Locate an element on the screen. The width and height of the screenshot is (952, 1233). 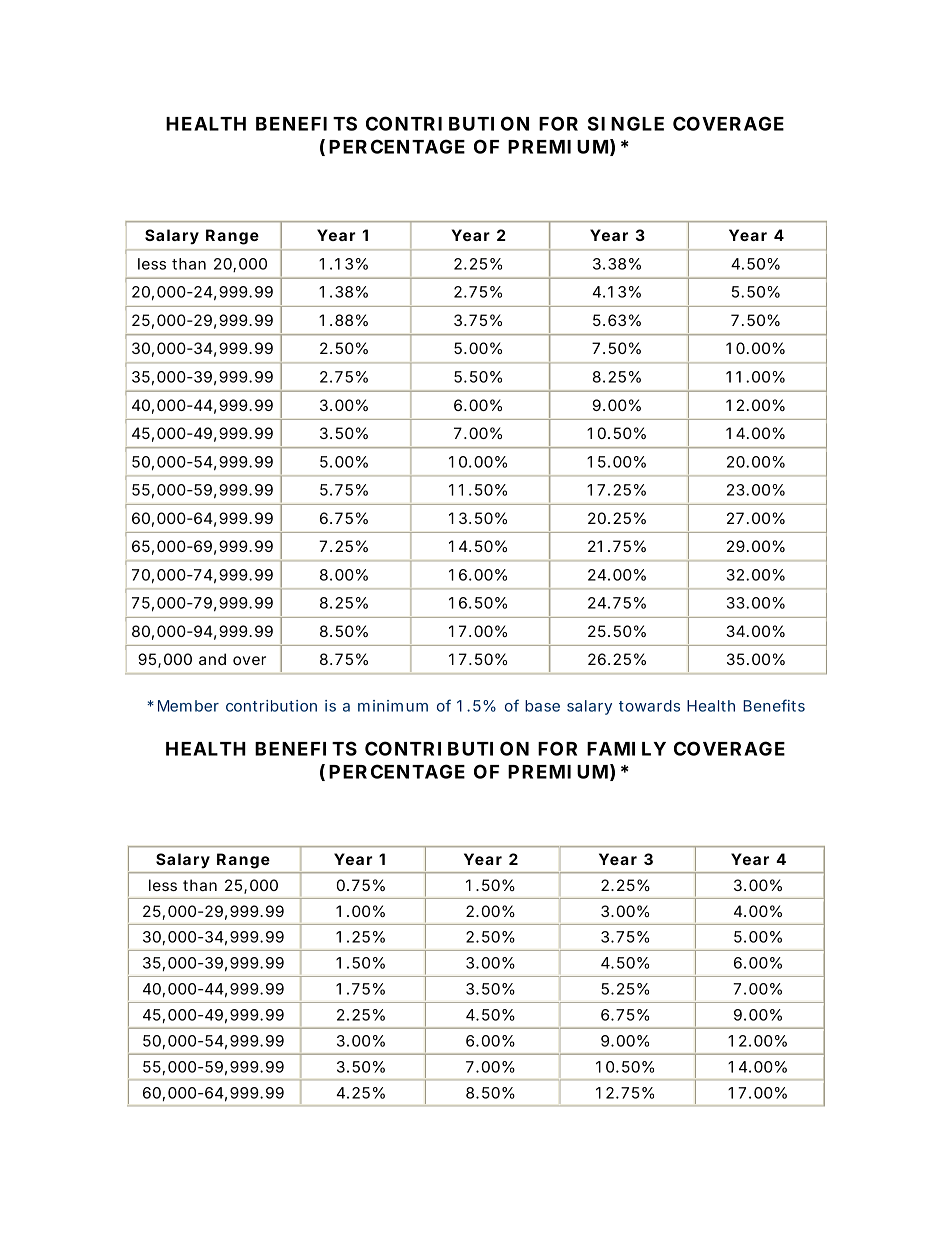
SINGLE is located at coordinates (626, 123).
